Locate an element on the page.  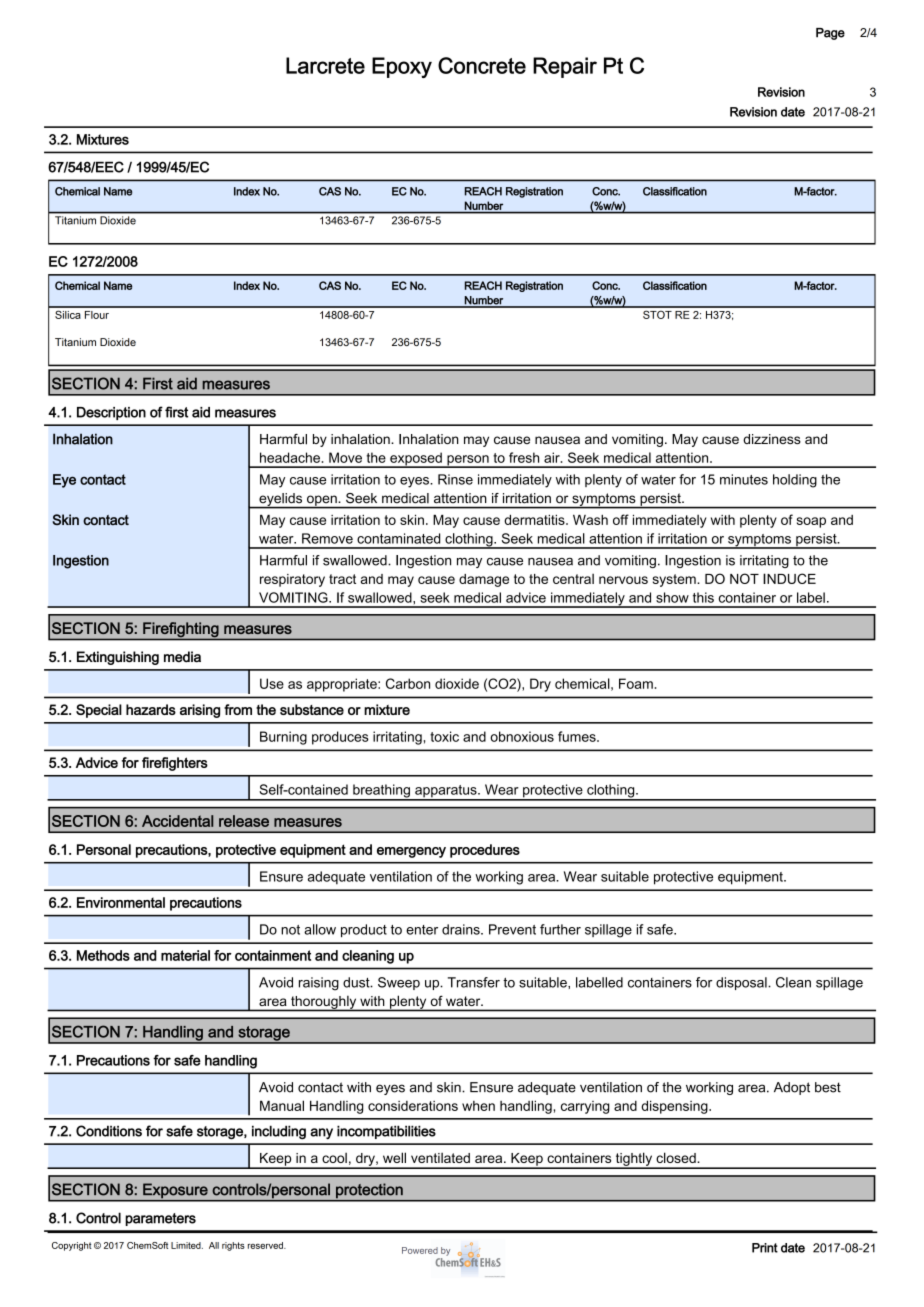
Epoxy is located at coordinates (402, 67).
